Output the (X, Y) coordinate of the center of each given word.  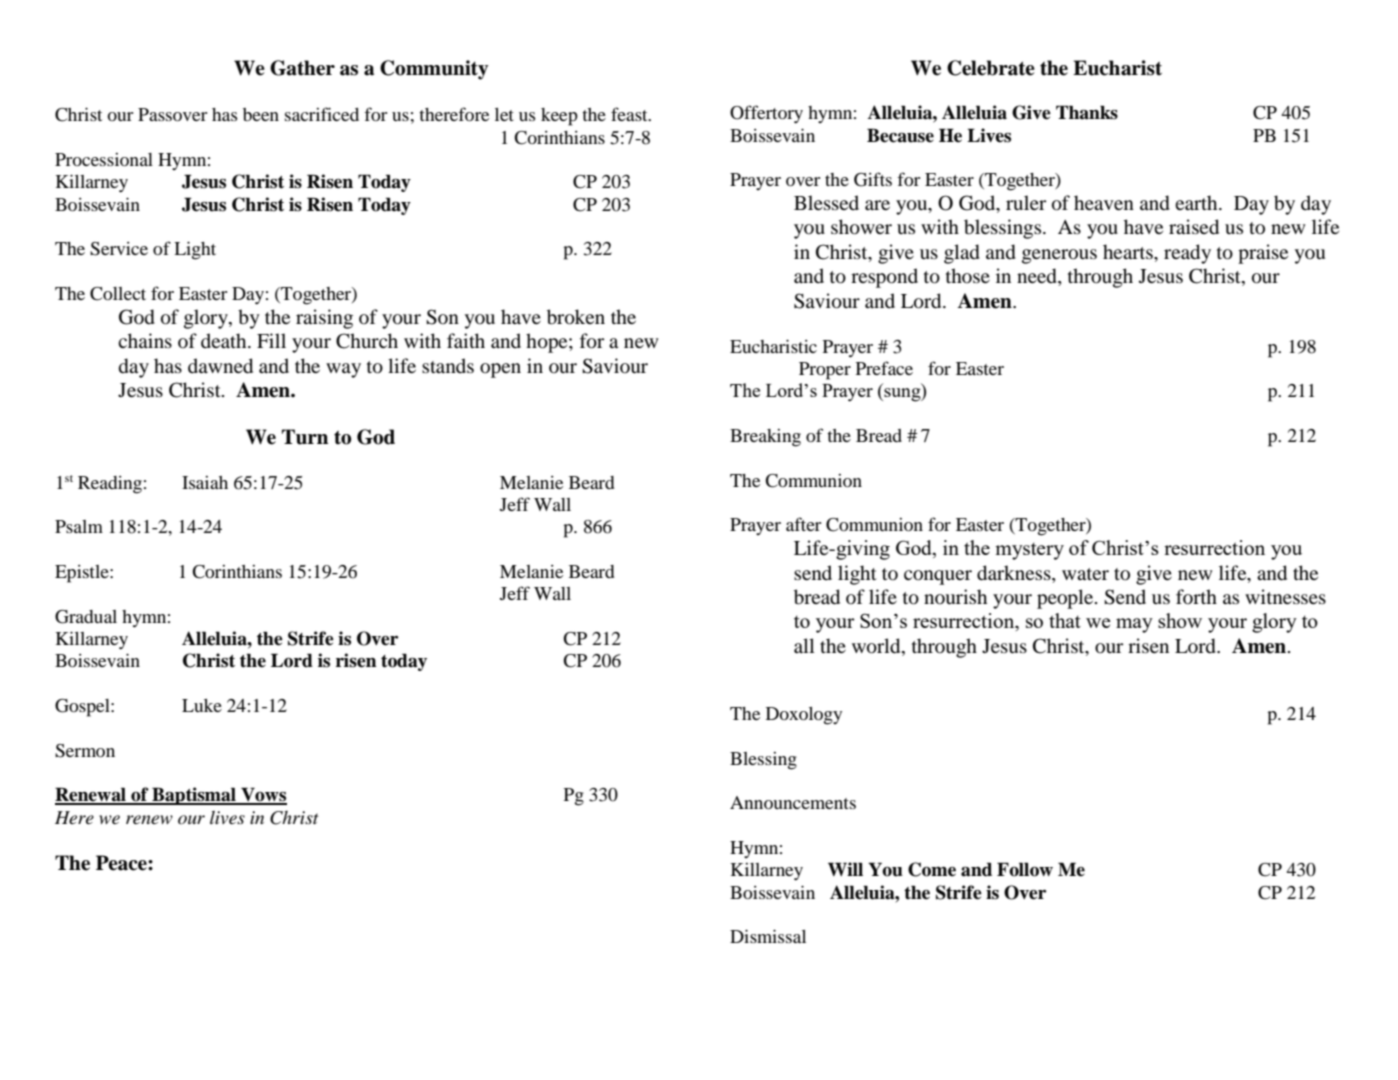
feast (630, 114)
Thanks (1087, 112)
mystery (1029, 551)
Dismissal (768, 936)
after (803, 524)
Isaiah (205, 482)
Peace (122, 863)
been (261, 114)
